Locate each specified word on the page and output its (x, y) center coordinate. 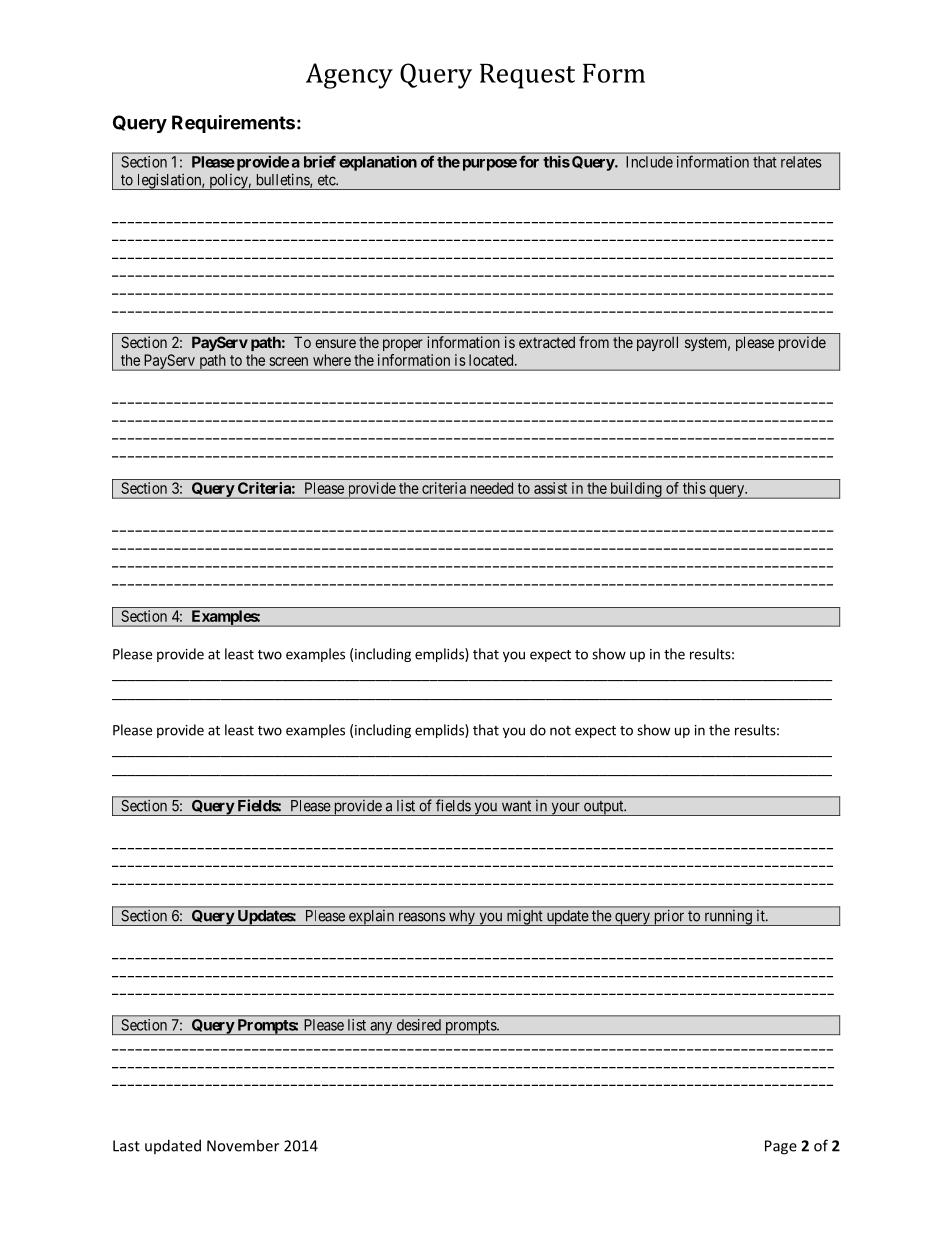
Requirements (233, 124)
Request (527, 76)
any (381, 1028)
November (243, 1145)
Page (781, 1147)
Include (650, 162)
